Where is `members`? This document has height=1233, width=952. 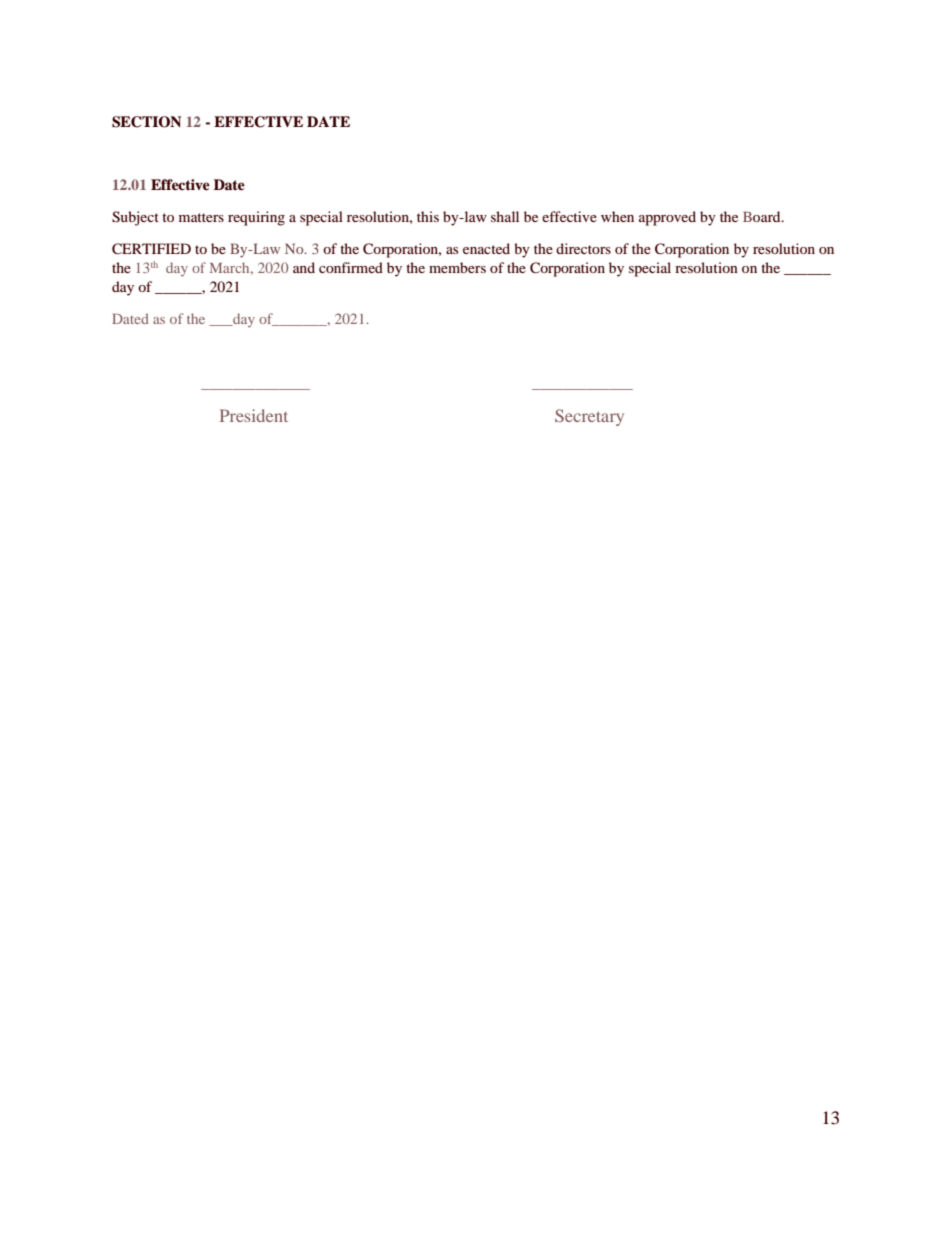 members is located at coordinates (457, 267).
